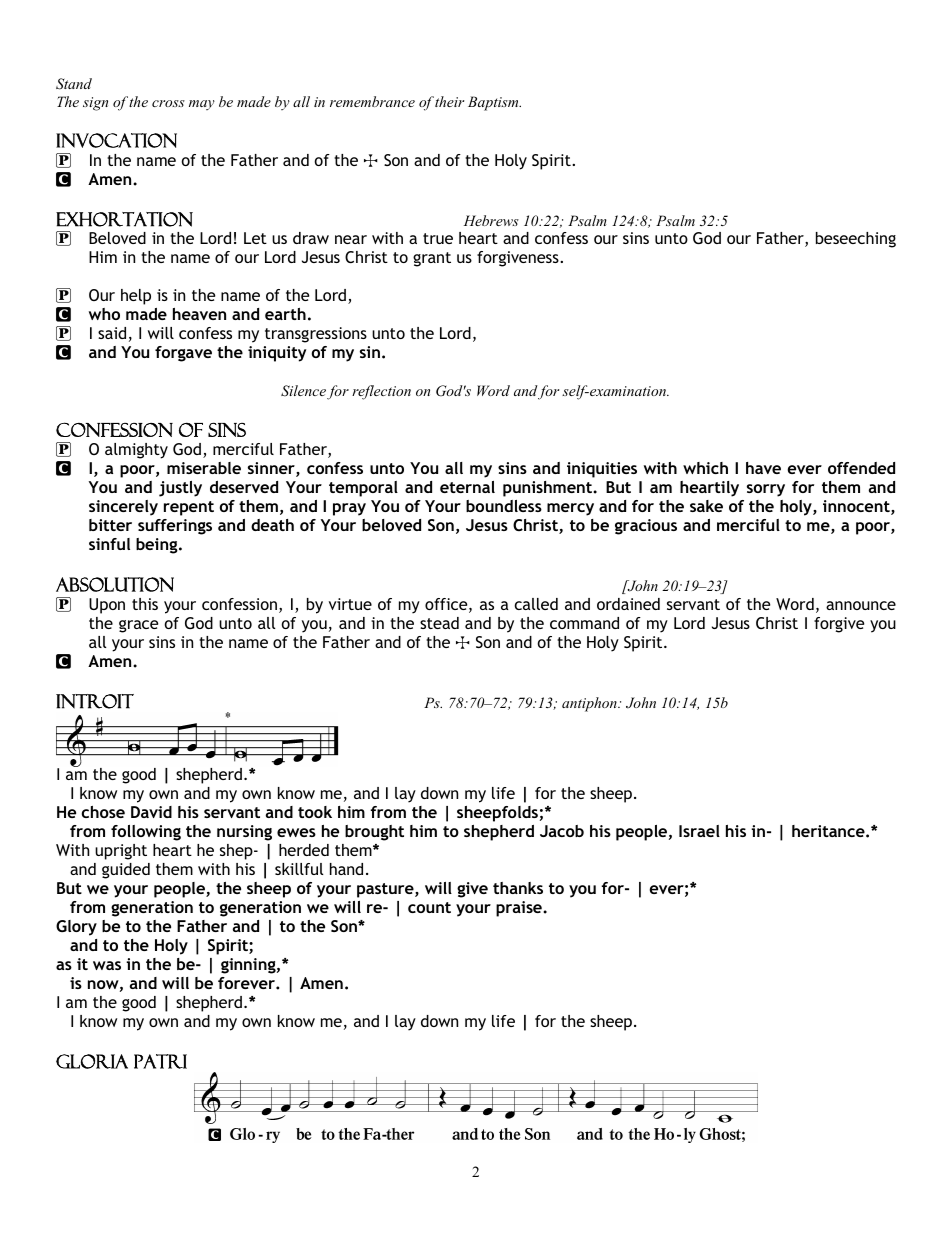  I want to click on forgave, so click(183, 354).
